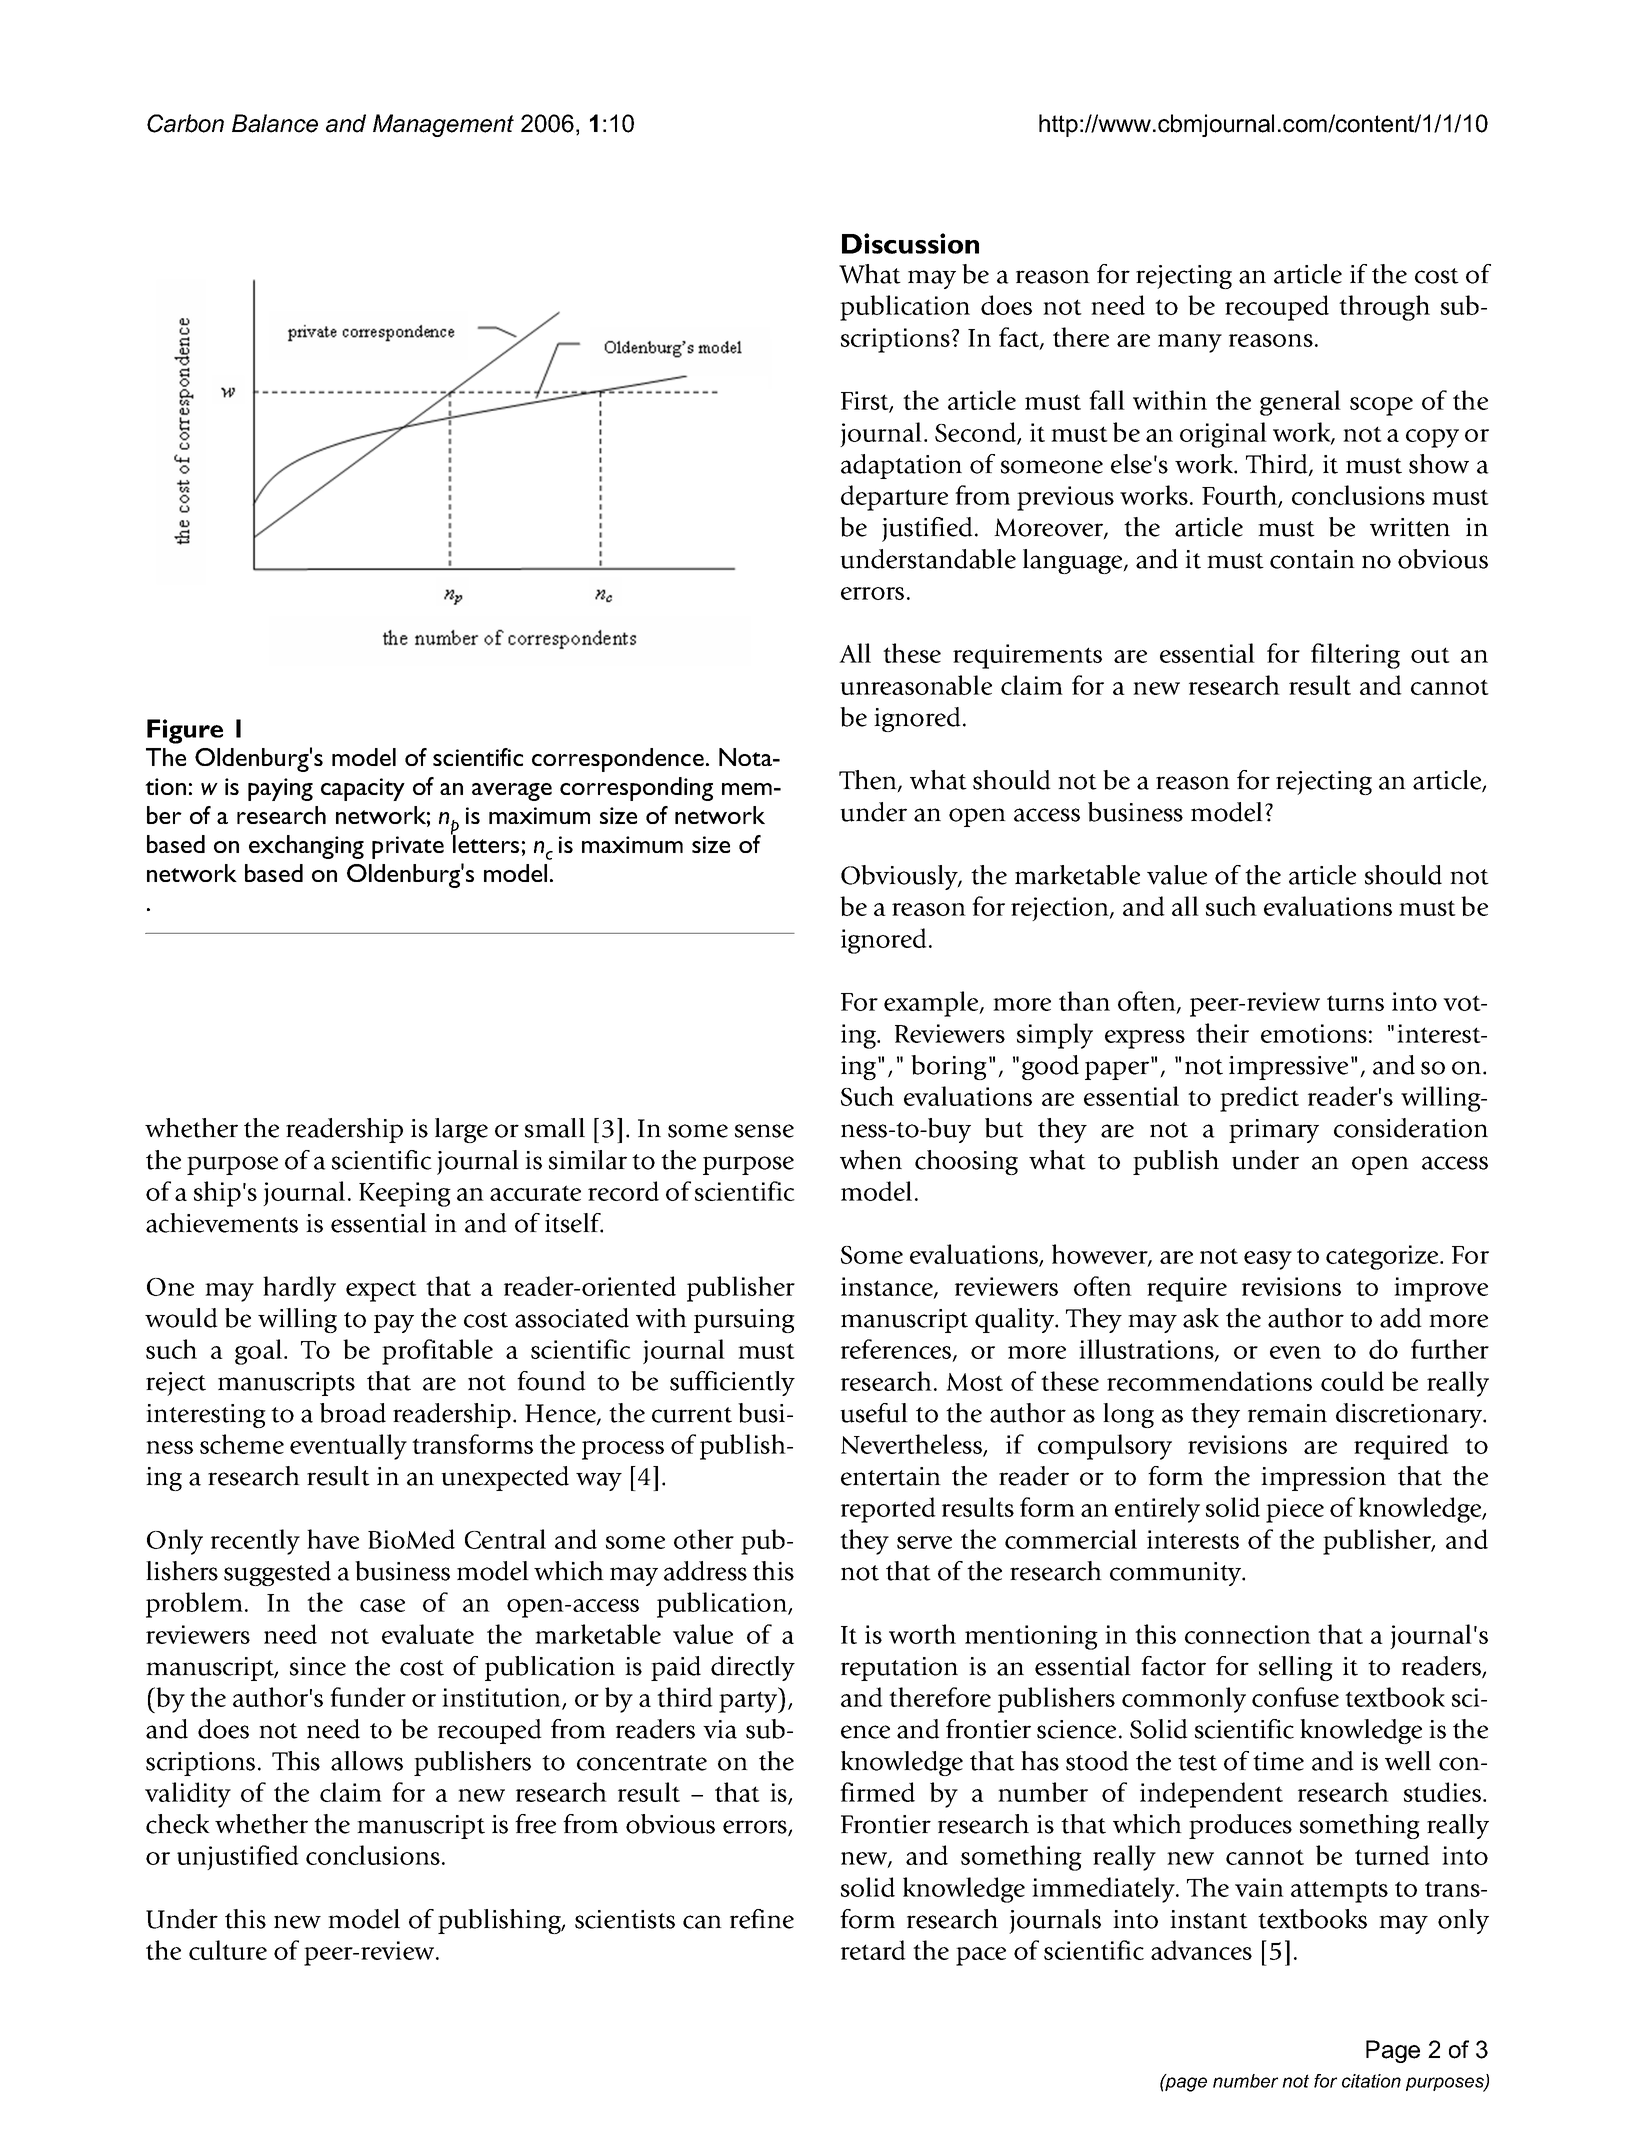 The image size is (1642, 2132). Describe the element at coordinates (228, 1950) in the screenshot. I see `culture` at that location.
